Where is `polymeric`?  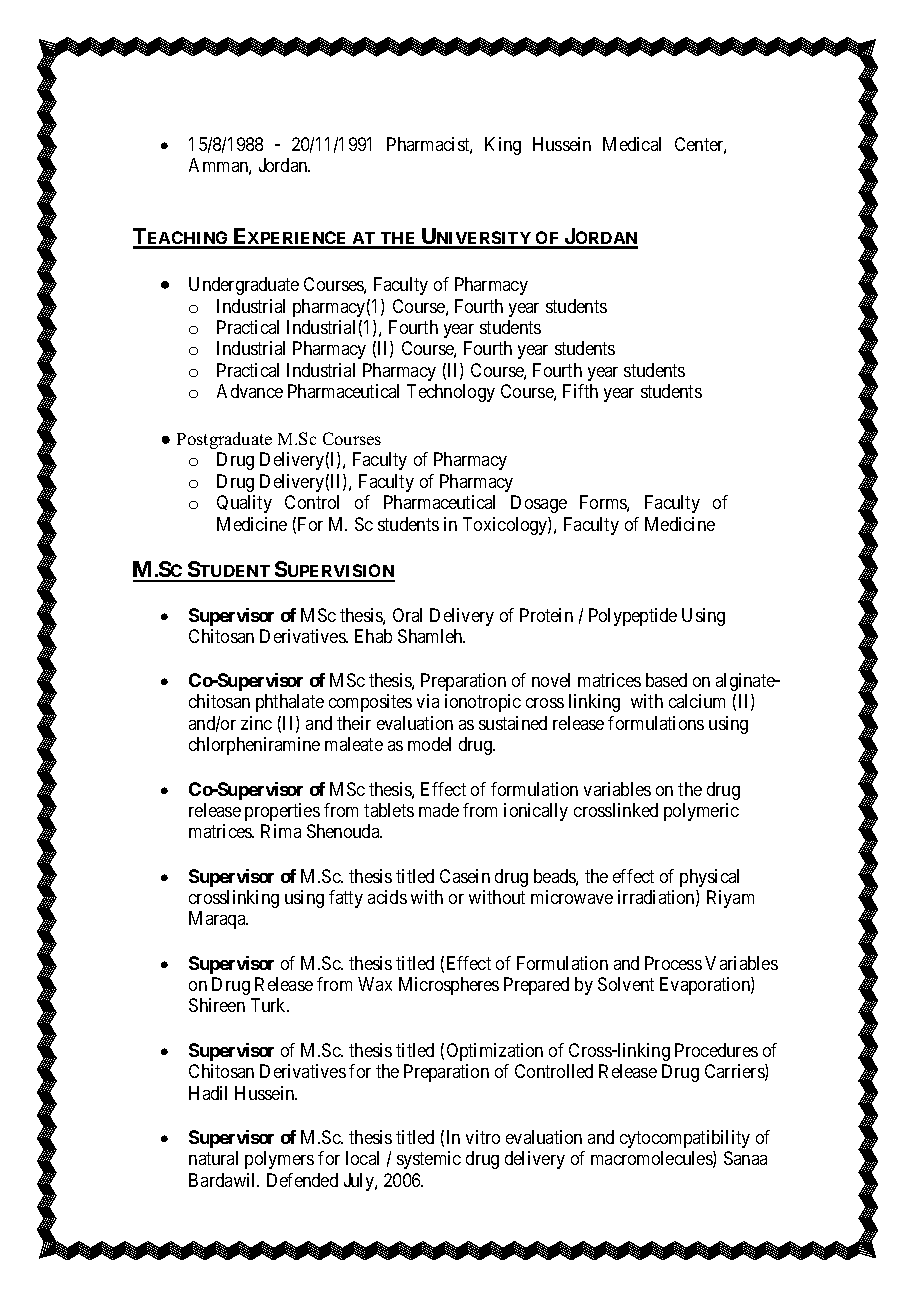 polymeric is located at coordinates (701, 812).
